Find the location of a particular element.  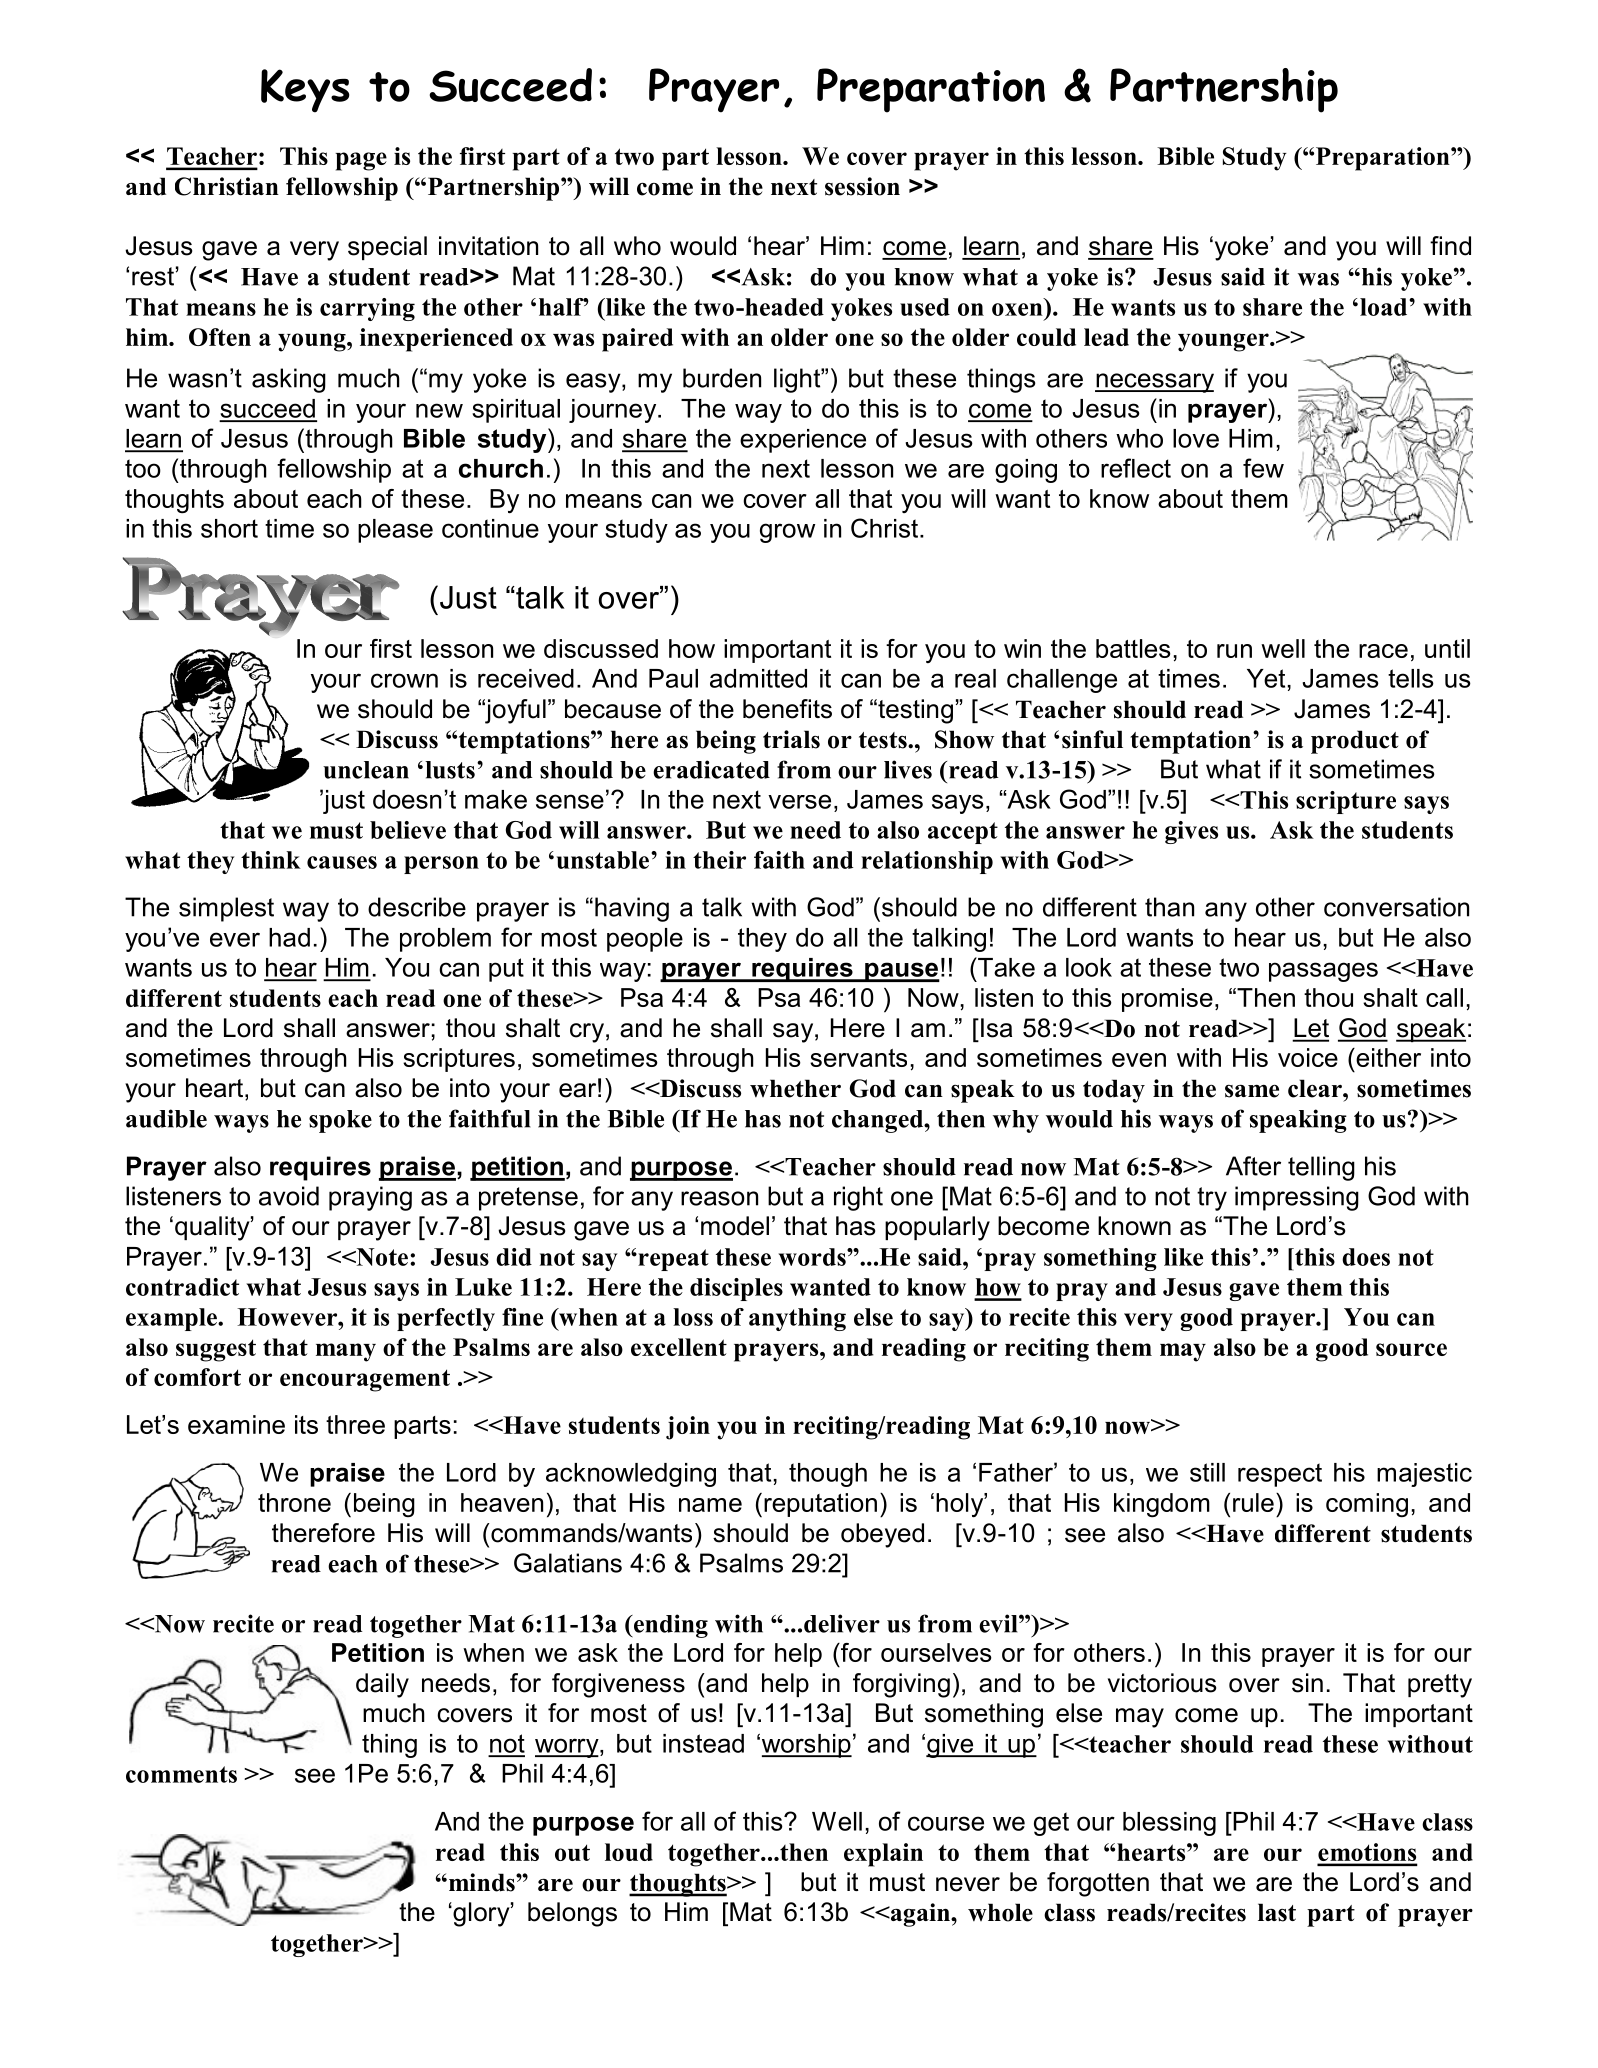

impressing is located at coordinates (1297, 1198).
